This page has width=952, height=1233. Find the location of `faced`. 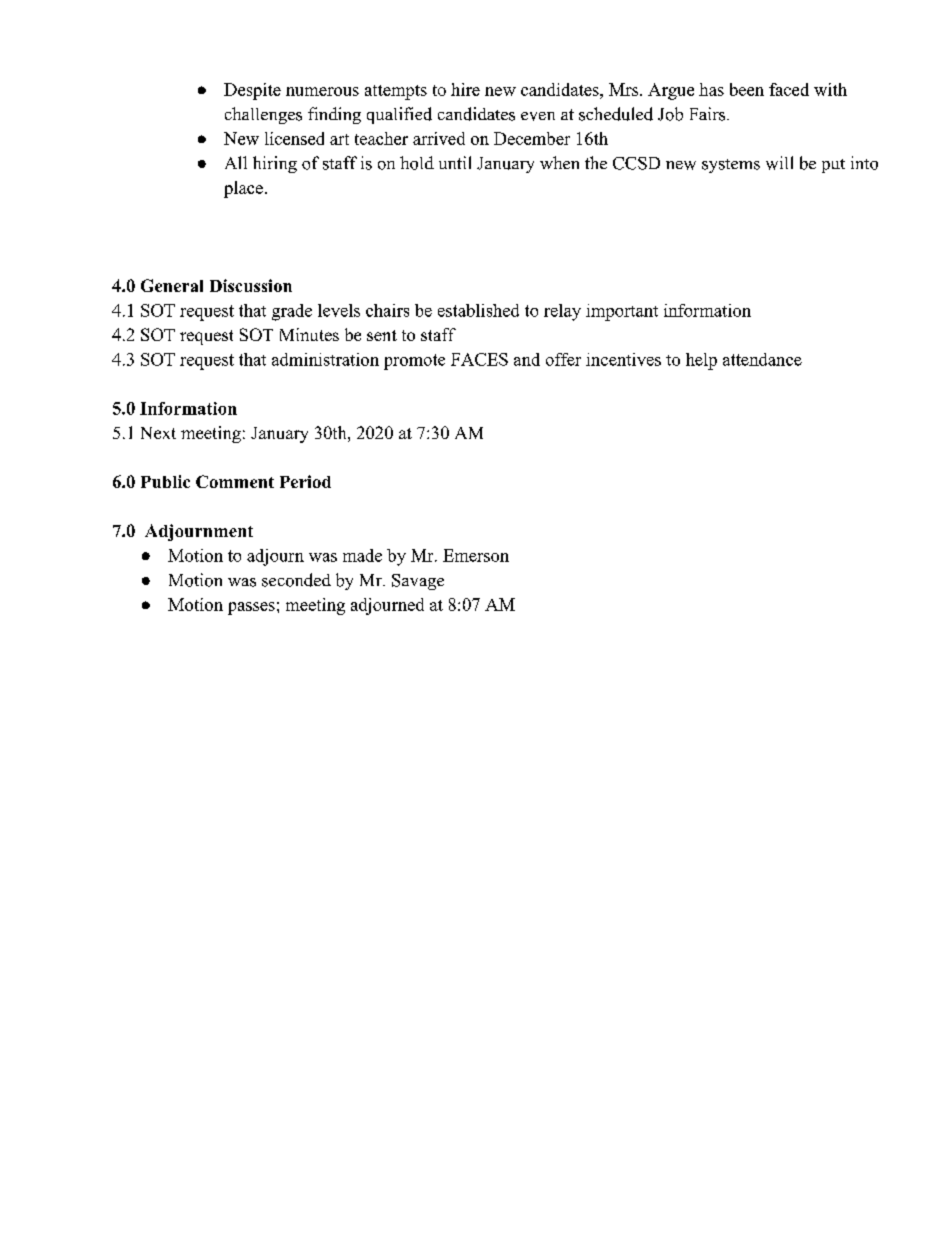

faced is located at coordinates (789, 89).
